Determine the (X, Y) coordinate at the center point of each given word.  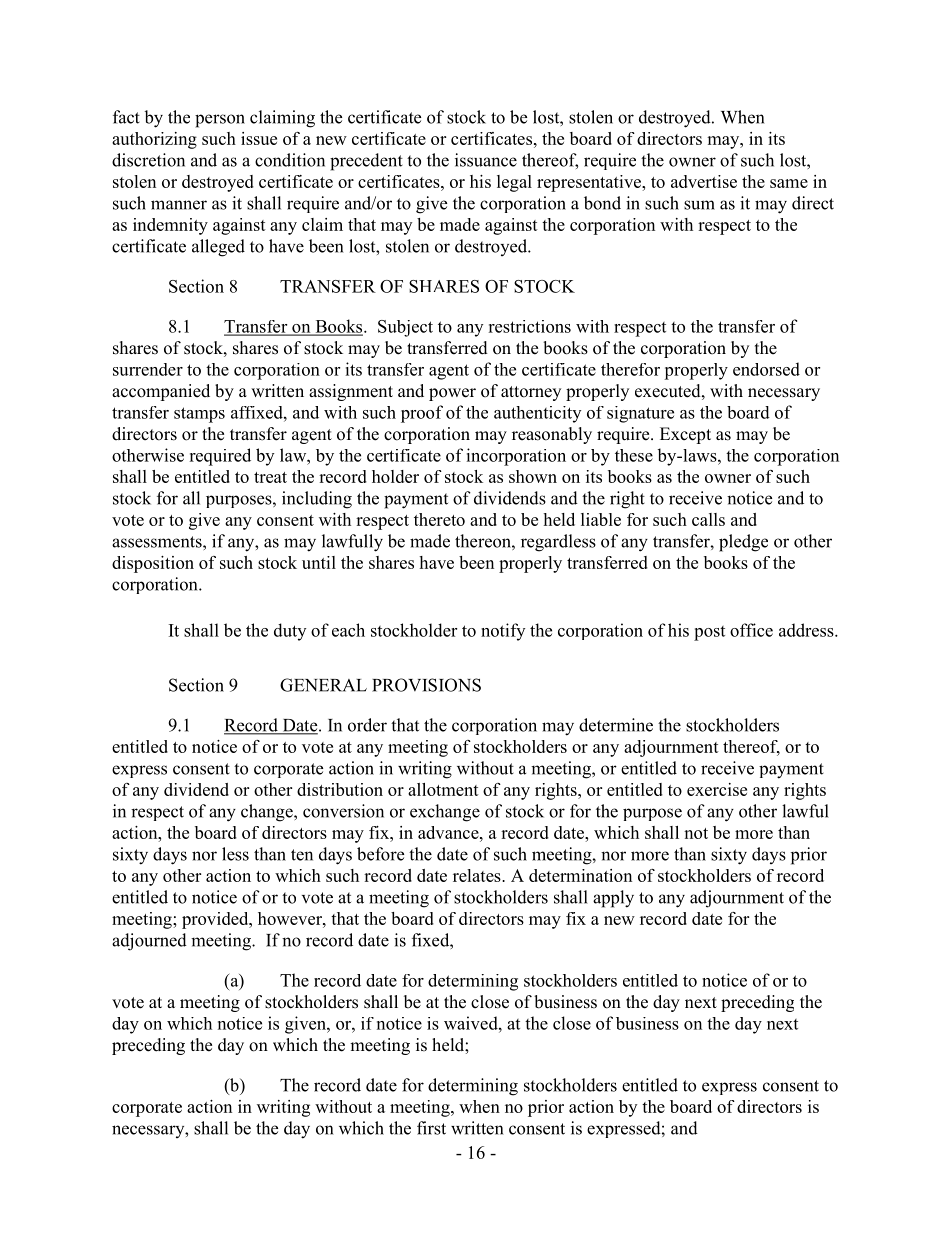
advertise (704, 181)
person (220, 121)
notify (503, 632)
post (709, 633)
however (291, 918)
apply (613, 899)
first (431, 1128)
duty (290, 632)
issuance (486, 160)
